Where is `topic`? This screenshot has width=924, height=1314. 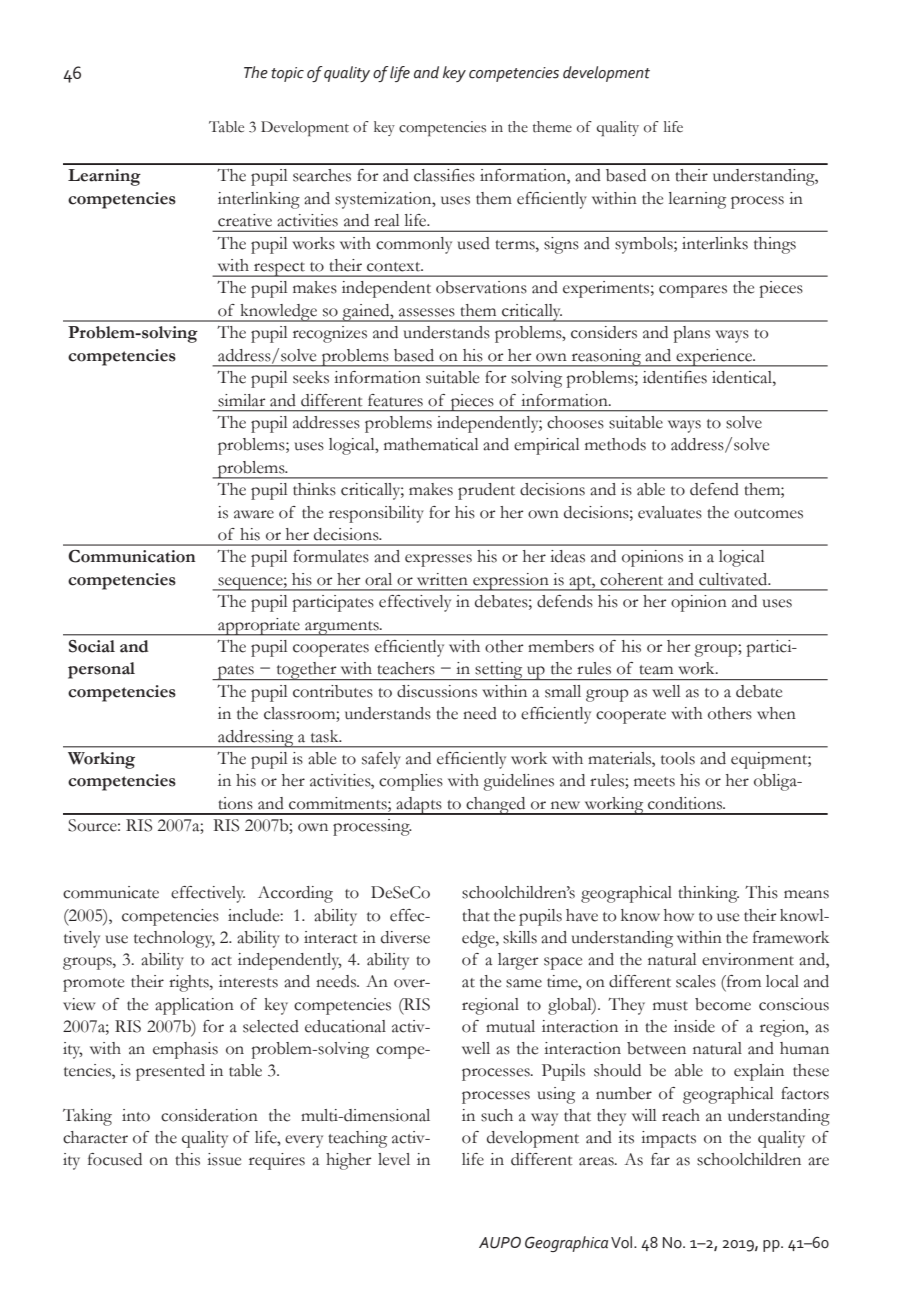 topic is located at coordinates (287, 74).
